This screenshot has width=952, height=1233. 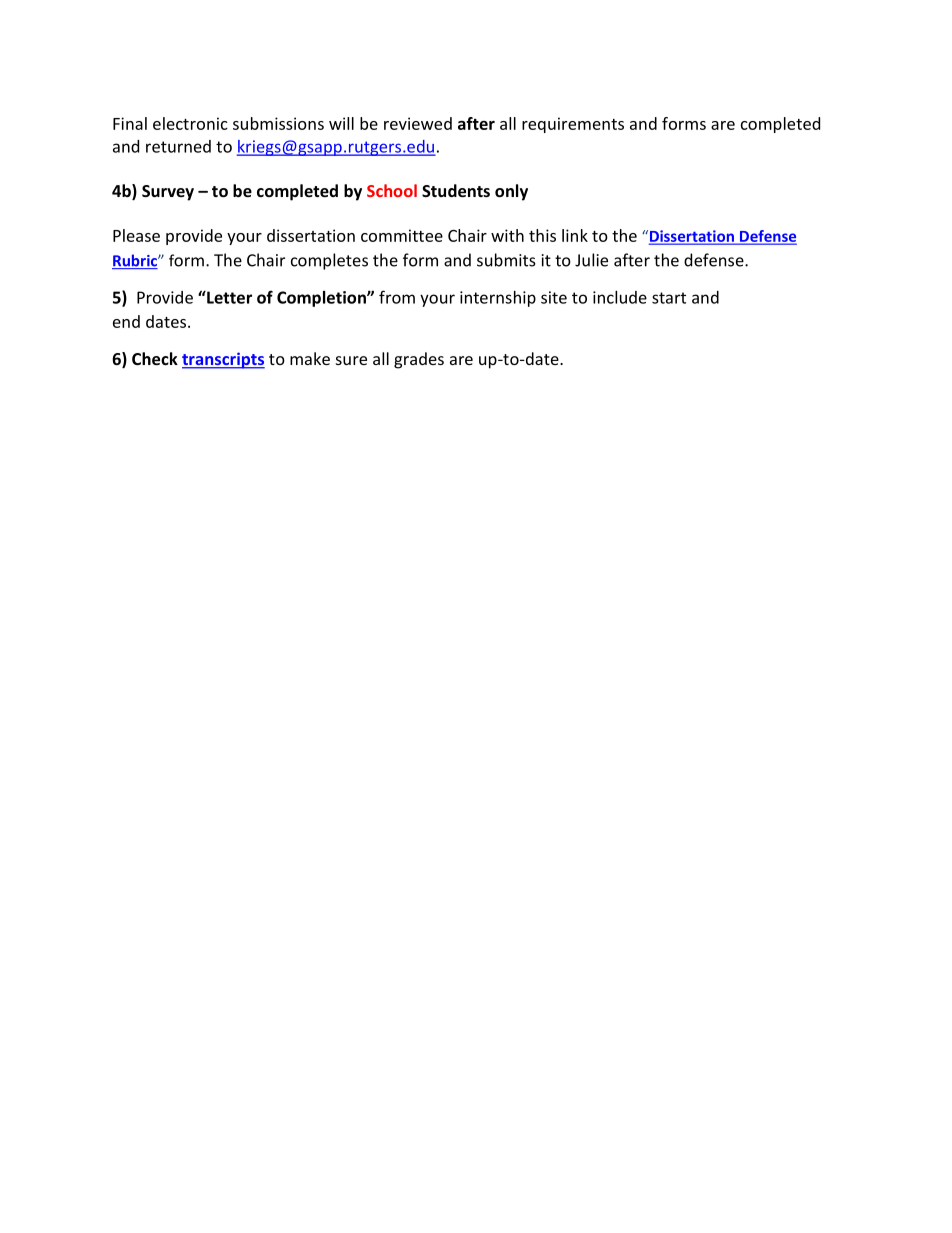 I want to click on requirements, so click(x=573, y=125).
